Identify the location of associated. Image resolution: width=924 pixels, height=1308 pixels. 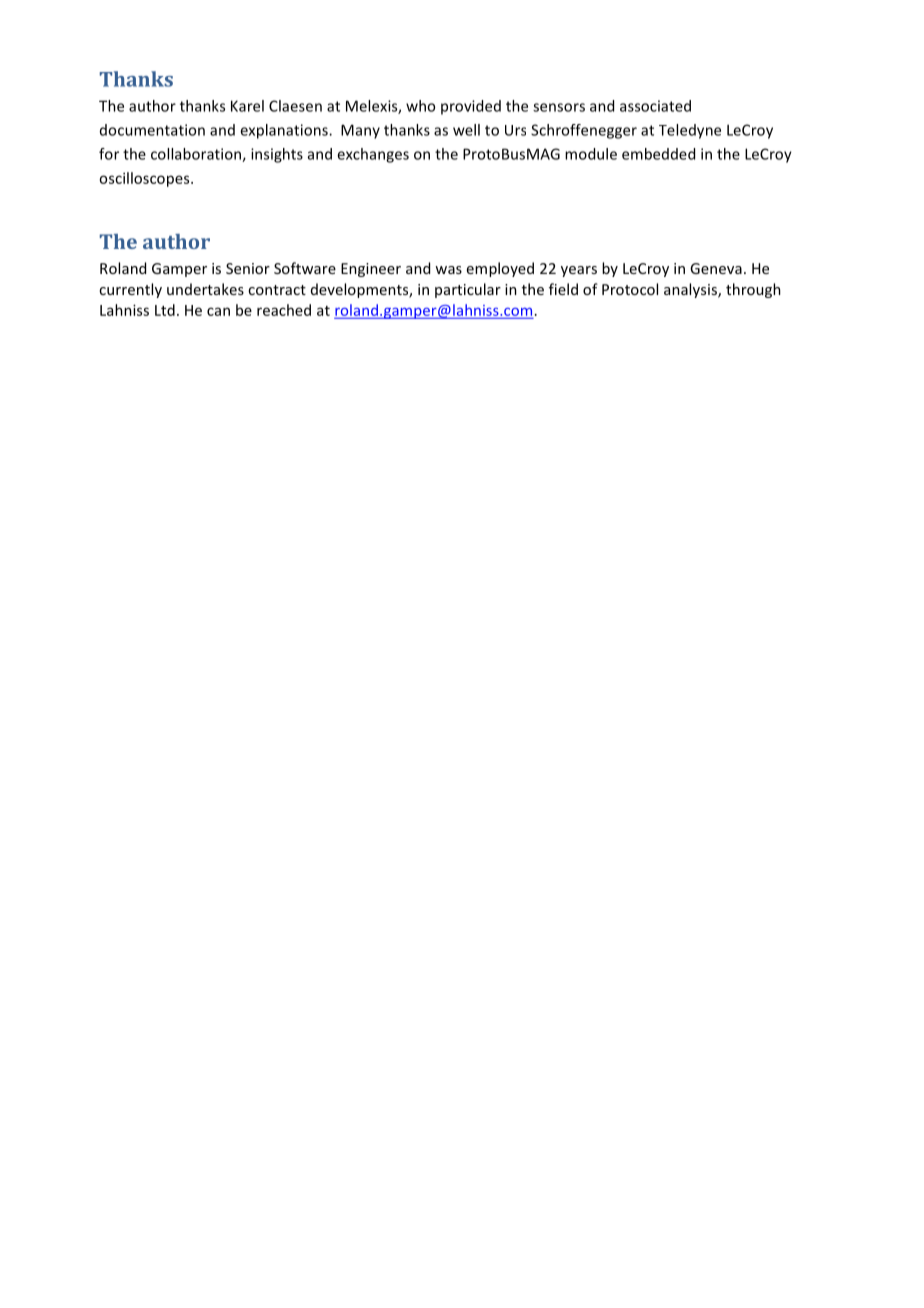
(655, 106).
